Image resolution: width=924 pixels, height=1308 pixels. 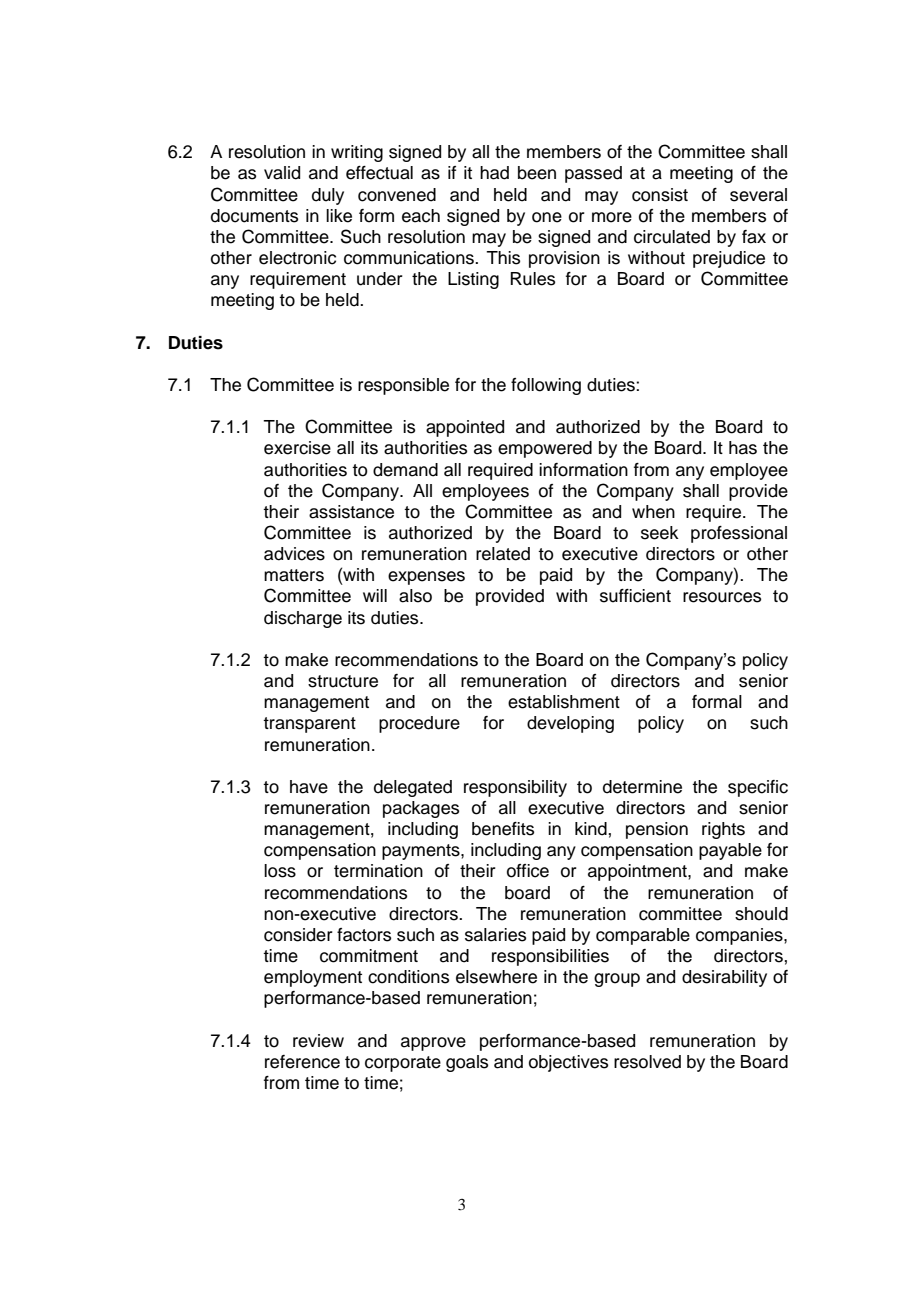 I want to click on resolved, so click(x=647, y=1062).
